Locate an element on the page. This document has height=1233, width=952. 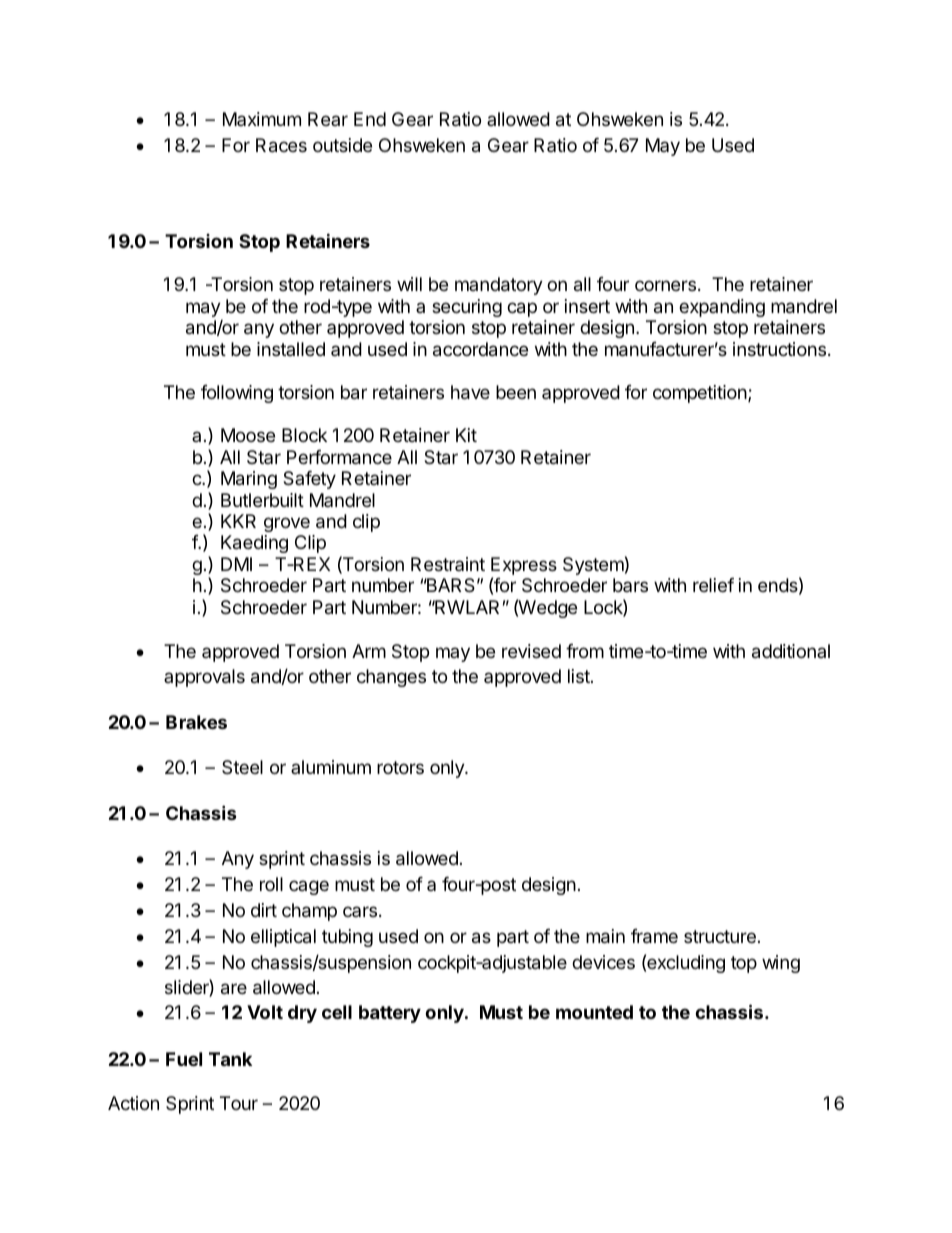
battery is located at coordinates (390, 1014).
